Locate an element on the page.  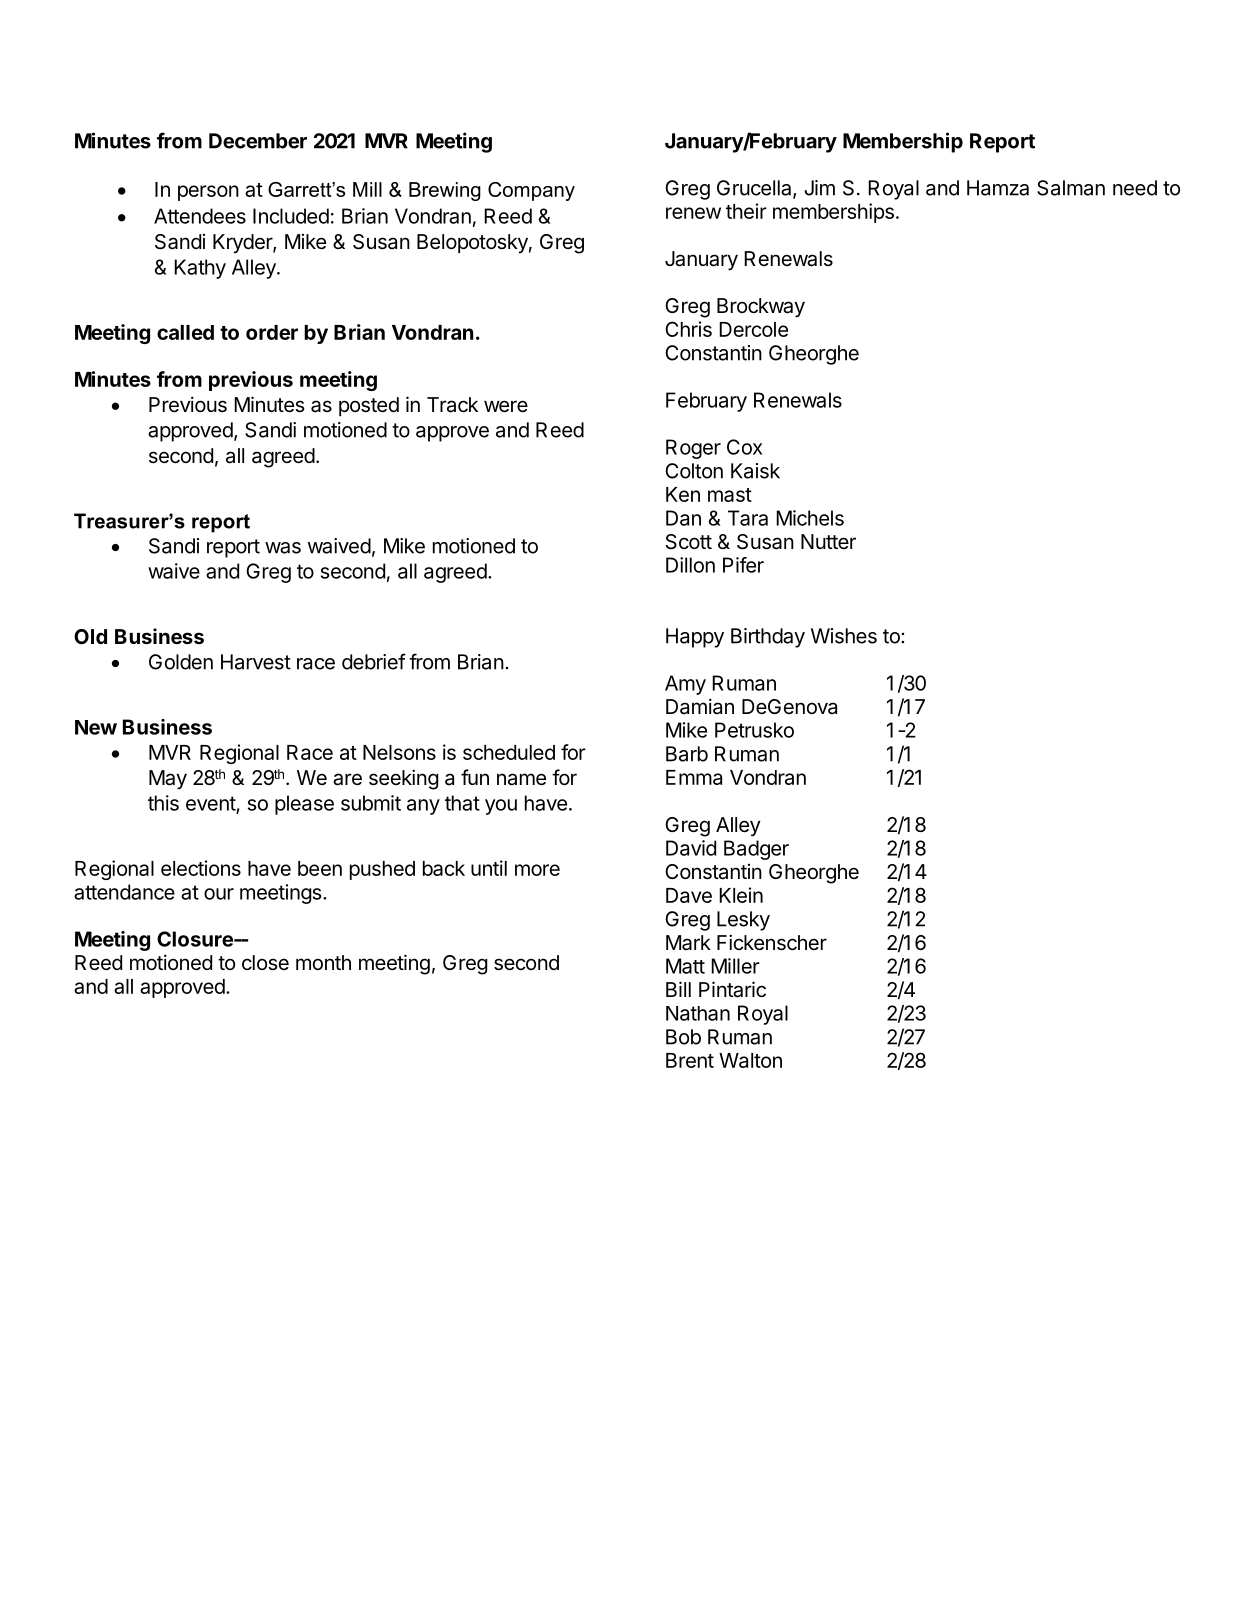
Company is located at coordinates (531, 191).
